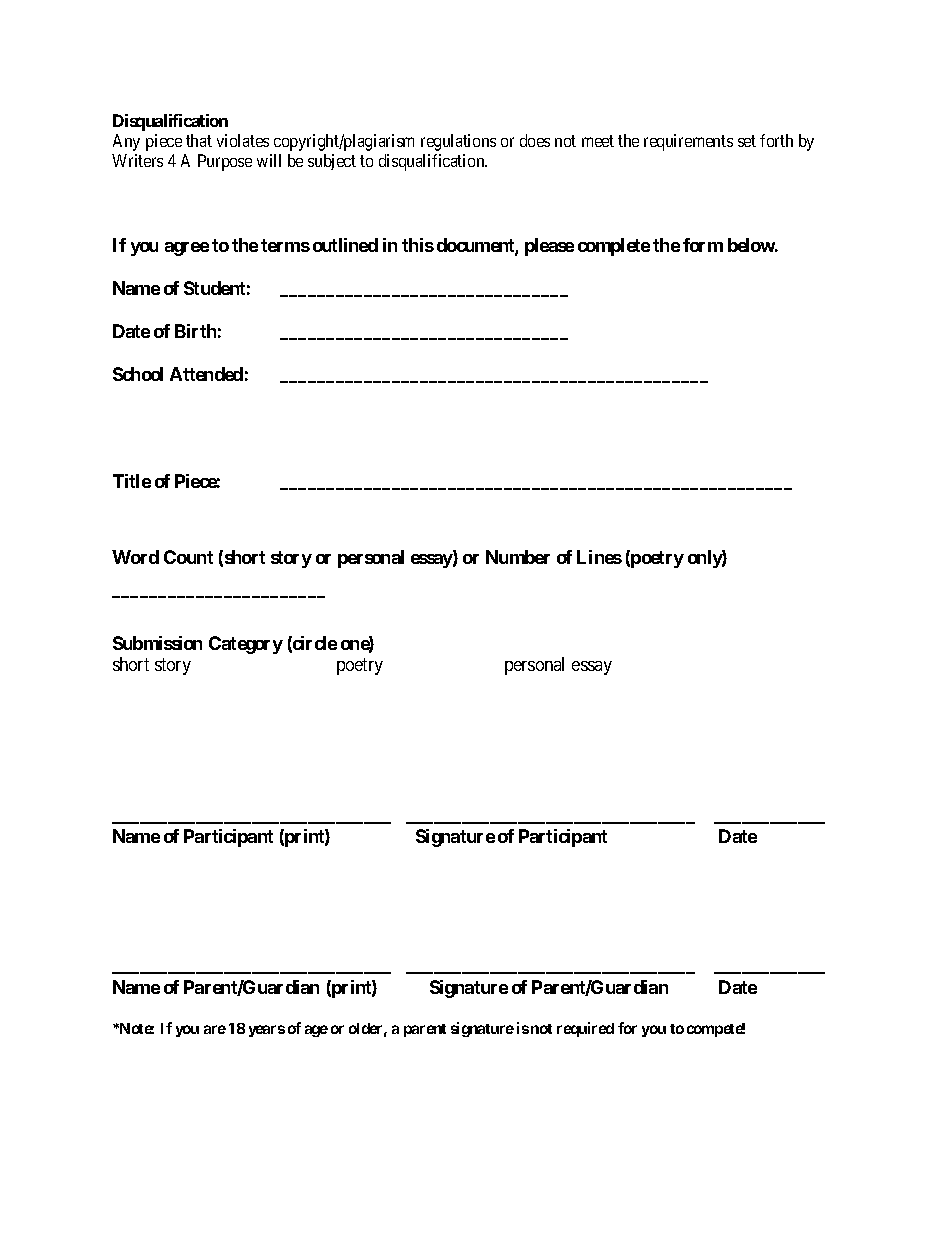 Image resolution: width=952 pixels, height=1233 pixels. What do you see at coordinates (246, 645) in the screenshot?
I see `Category` at bounding box center [246, 645].
